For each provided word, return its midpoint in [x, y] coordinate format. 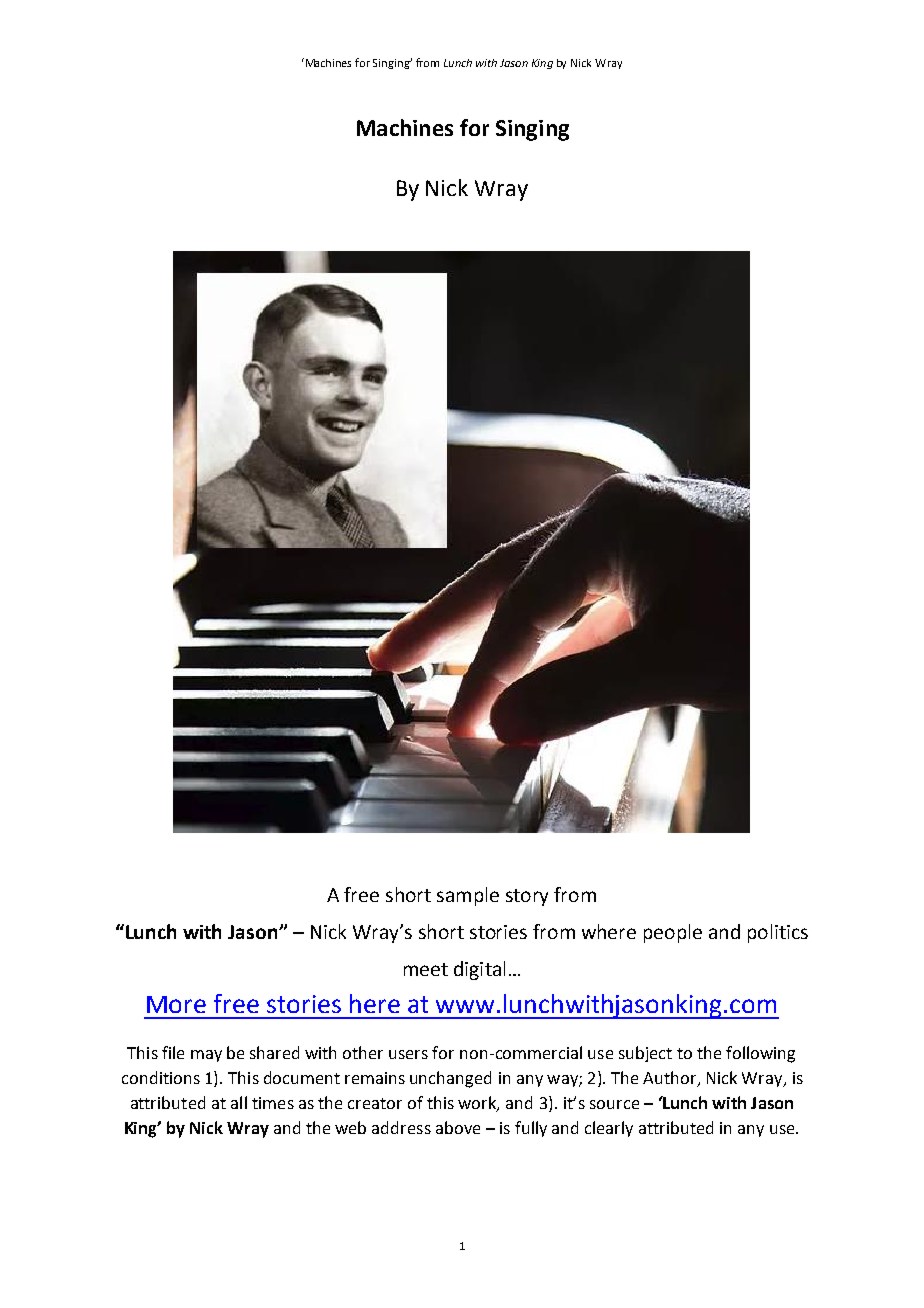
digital [479, 970]
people [673, 933]
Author [671, 1079]
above [458, 1127]
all [239, 1102]
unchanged [450, 1079]
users [408, 1054]
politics [778, 933]
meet [426, 969]
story [527, 897]
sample [468, 896]
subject [645, 1054]
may [206, 1056]
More [176, 1004]
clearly [609, 1129]
